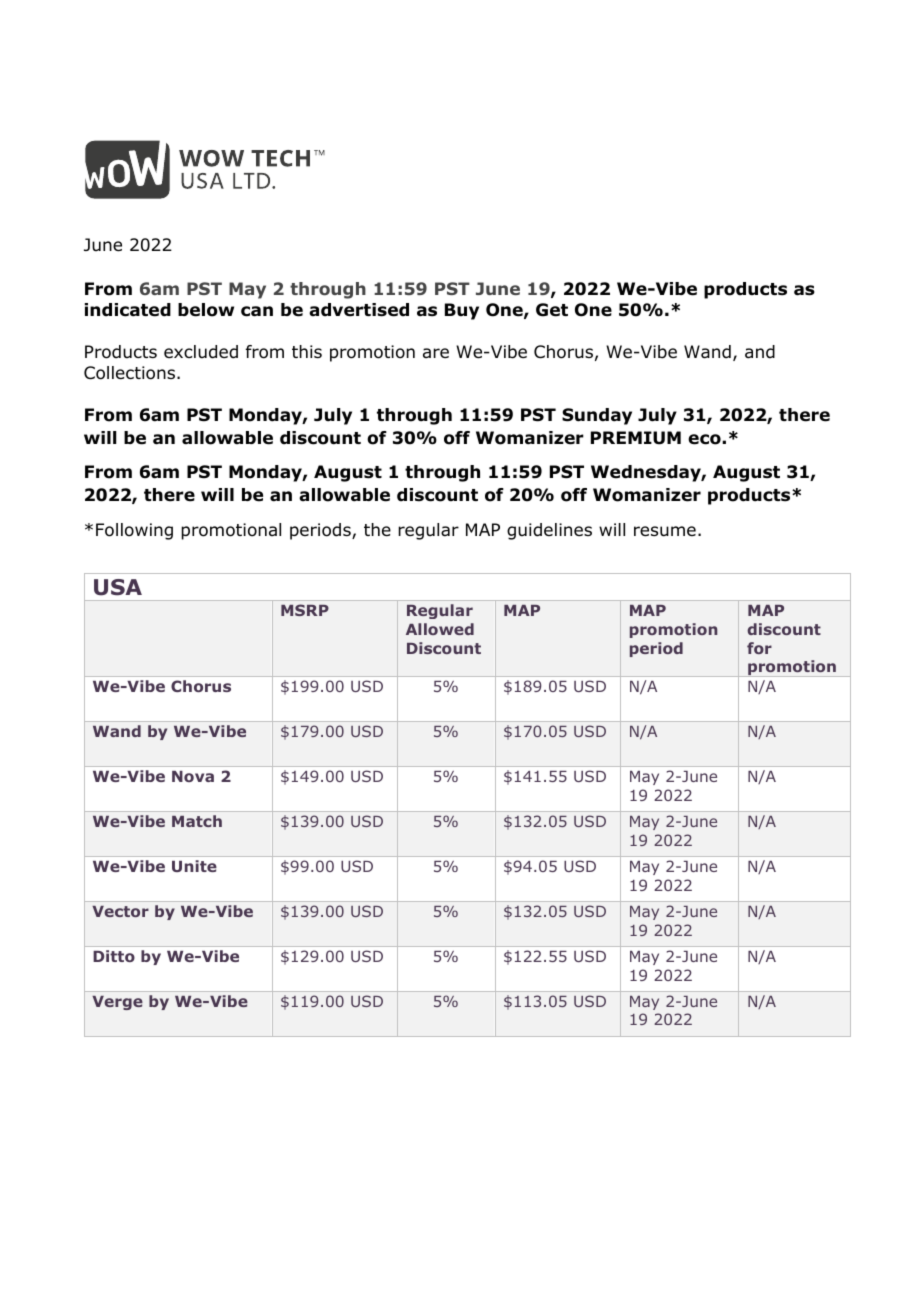  What do you see at coordinates (201, 352) in the image?
I see `excluded` at bounding box center [201, 352].
